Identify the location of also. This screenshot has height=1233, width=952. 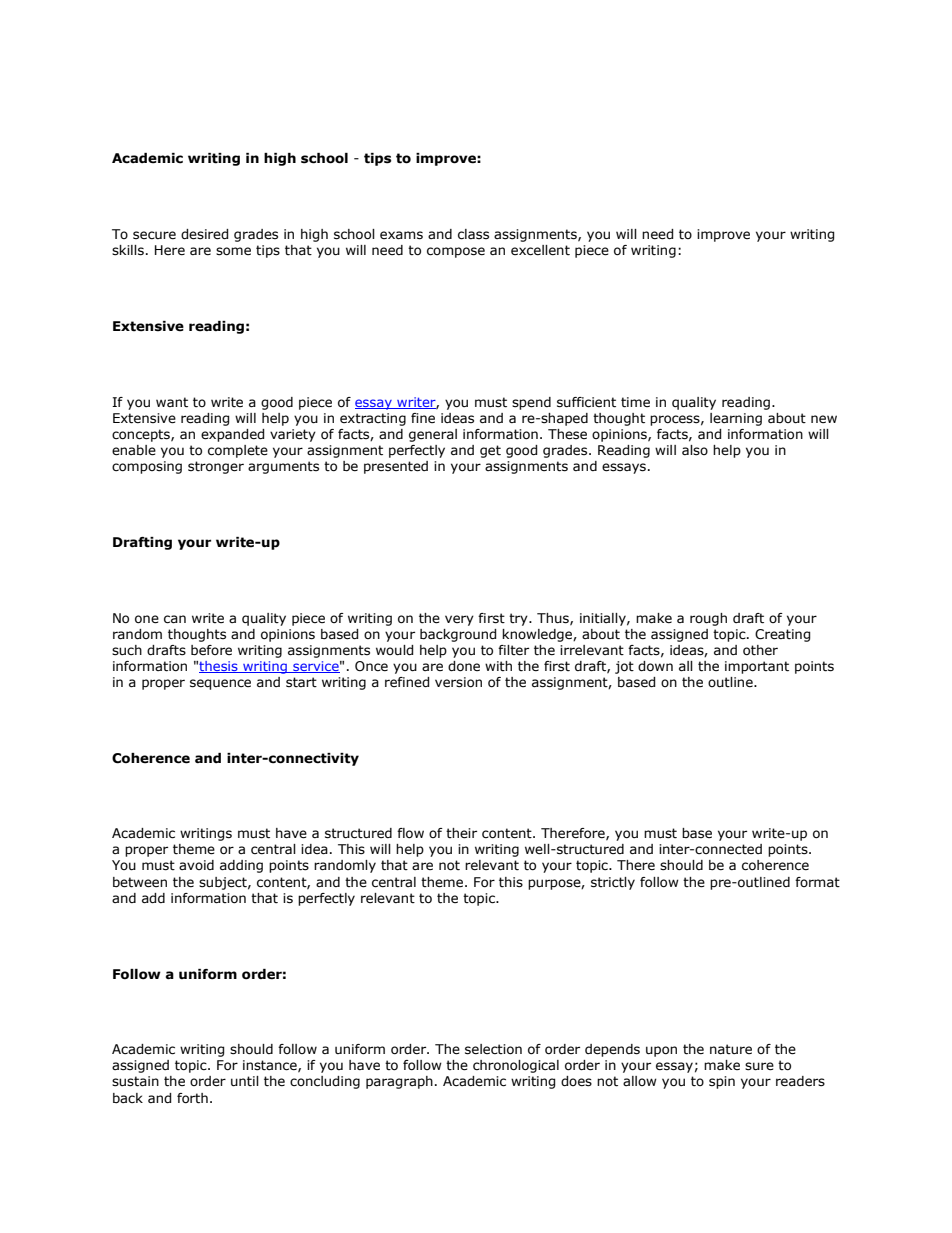
(695, 450).
